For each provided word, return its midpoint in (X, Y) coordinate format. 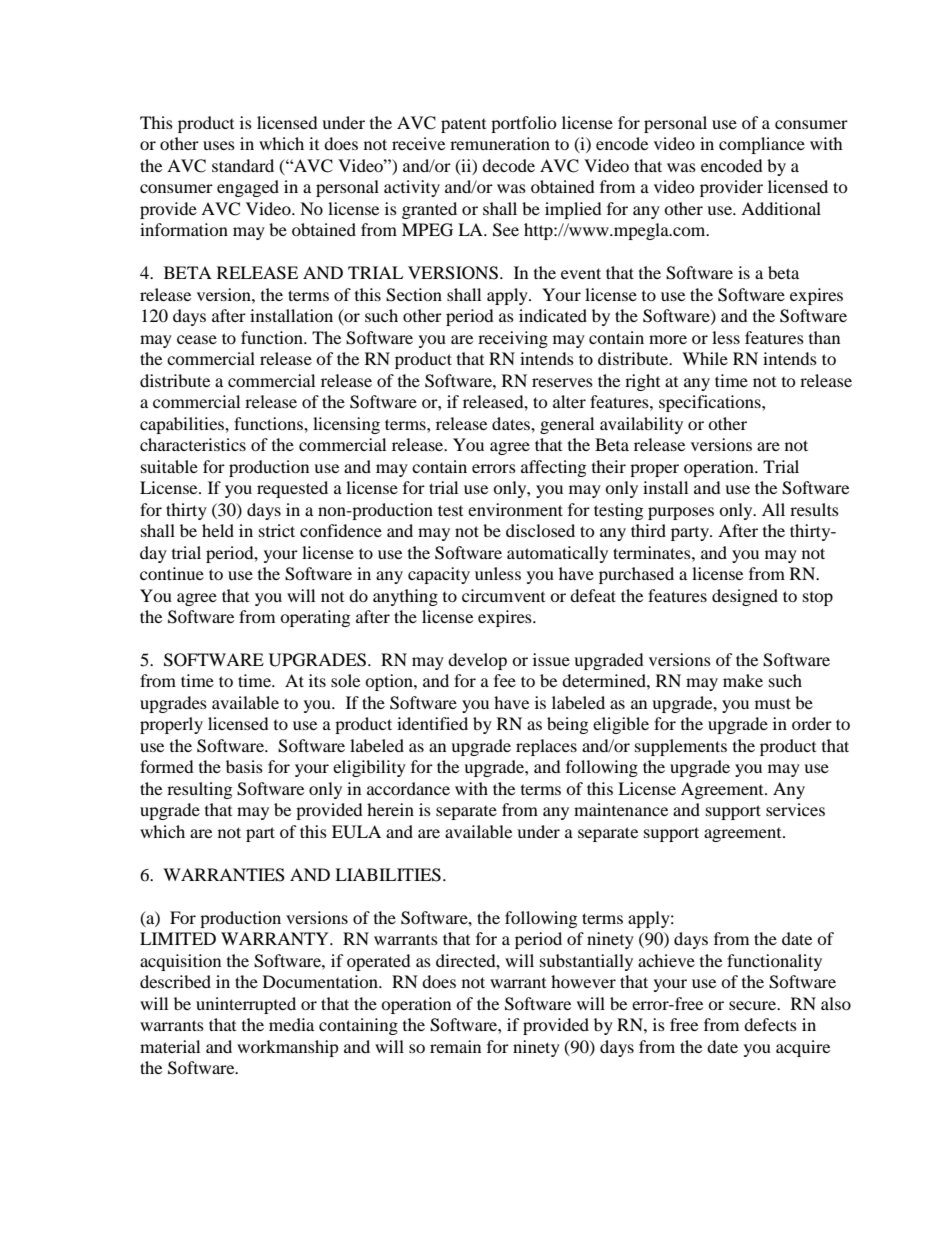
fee (505, 680)
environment (515, 509)
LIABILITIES (388, 875)
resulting (199, 790)
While (705, 358)
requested (292, 489)
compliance (762, 145)
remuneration (500, 143)
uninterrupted (246, 1005)
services (795, 809)
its (317, 680)
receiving (513, 339)
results (814, 509)
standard (243, 165)
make (743, 680)
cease (197, 339)
